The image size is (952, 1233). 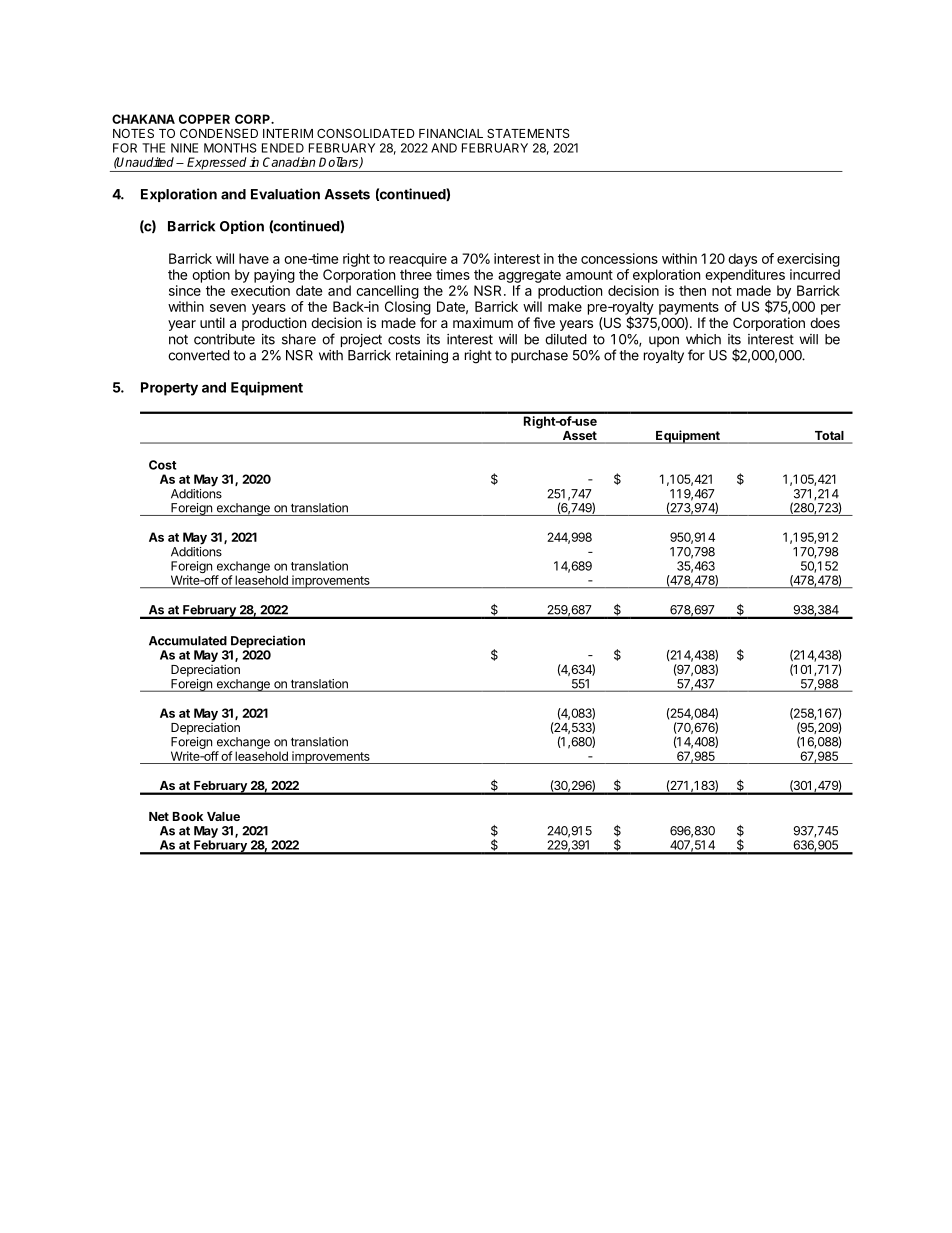 What do you see at coordinates (169, 389) in the document?
I see `Property` at bounding box center [169, 389].
